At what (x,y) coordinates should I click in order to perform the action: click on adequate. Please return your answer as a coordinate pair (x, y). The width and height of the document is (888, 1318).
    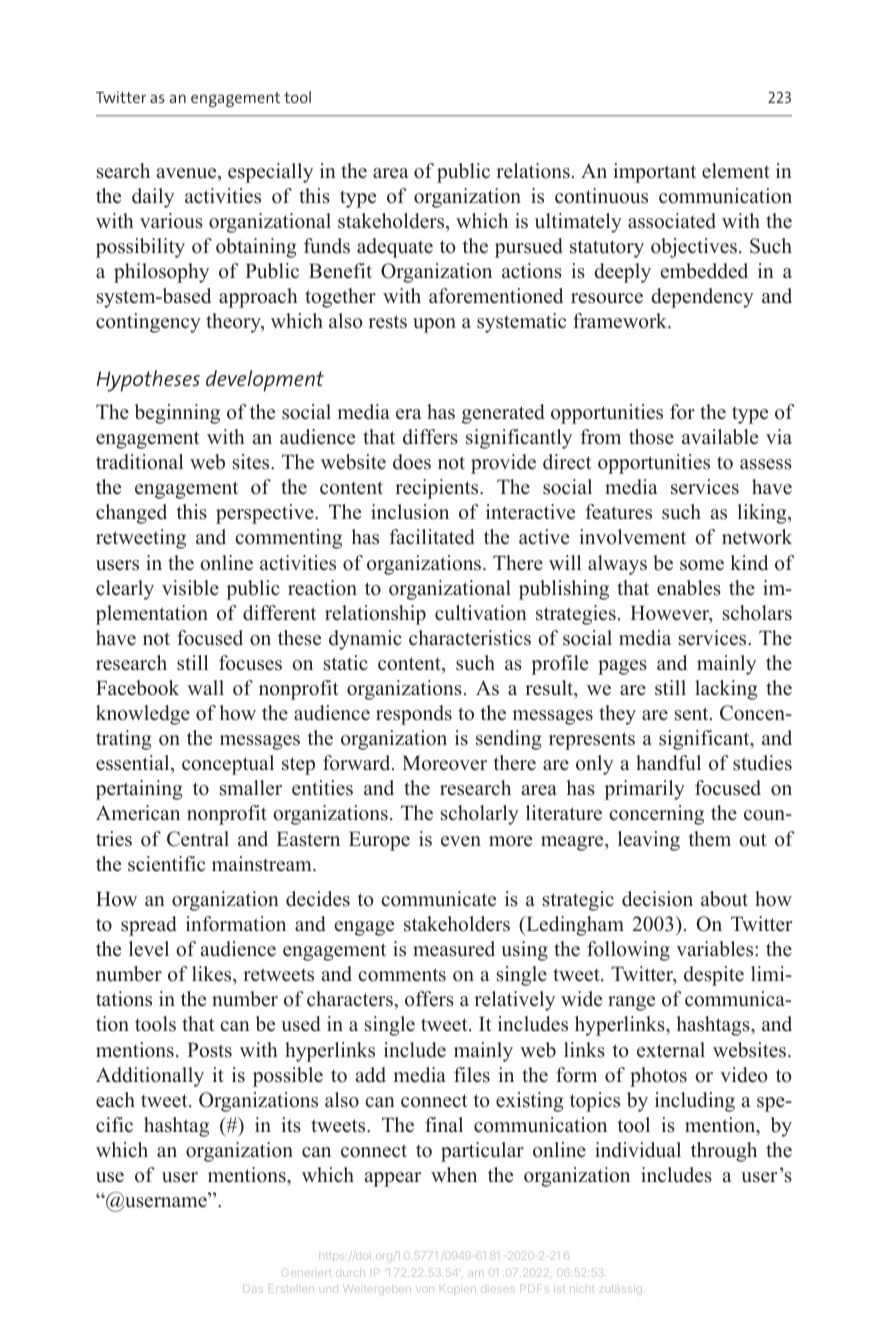
    Looking at the image, I should click on (395, 248).
